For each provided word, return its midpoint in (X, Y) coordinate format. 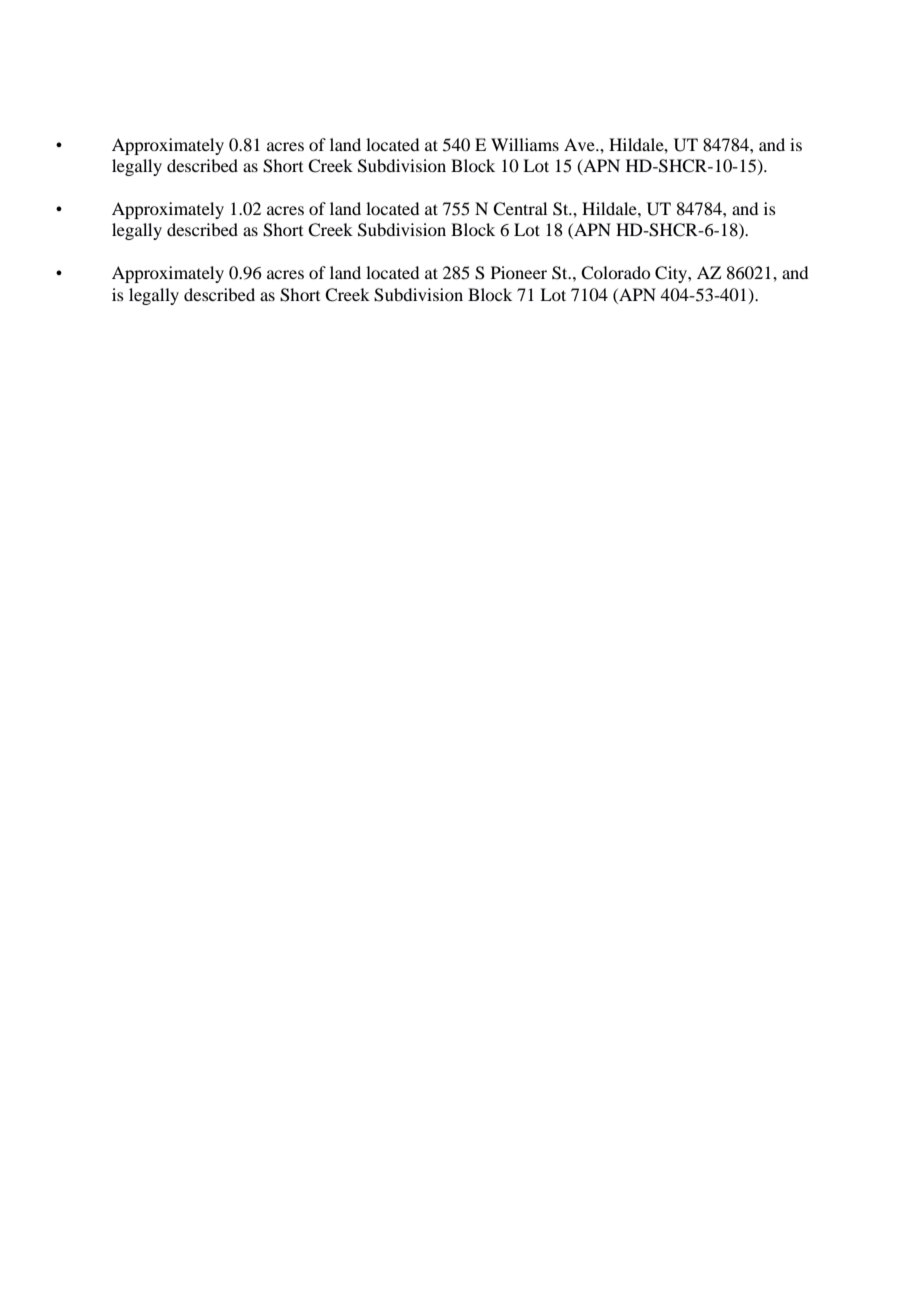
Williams (525, 144)
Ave (580, 144)
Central (520, 209)
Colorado (615, 273)
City (672, 274)
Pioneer (519, 272)
